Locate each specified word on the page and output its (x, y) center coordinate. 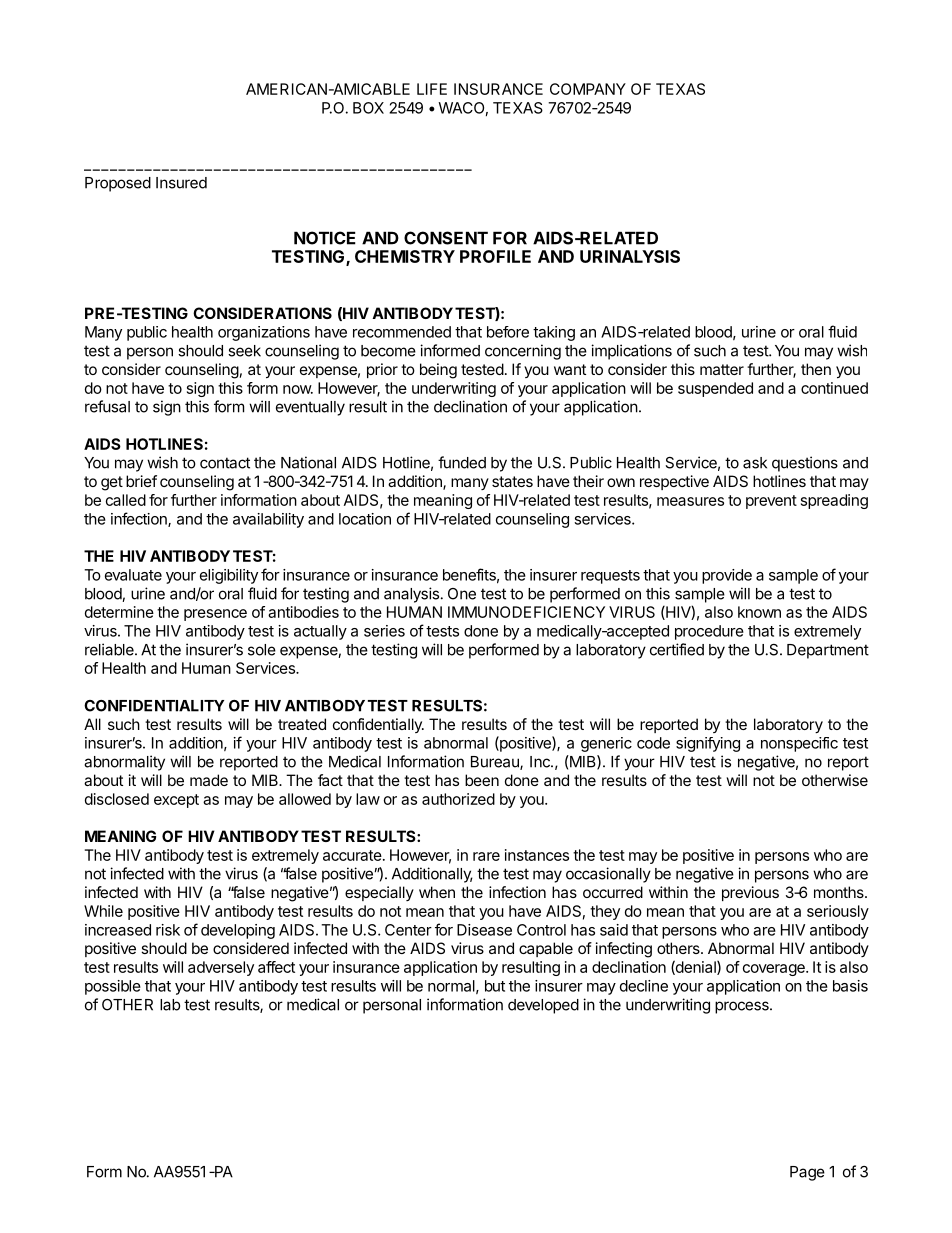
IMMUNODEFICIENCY (526, 612)
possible (113, 987)
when (437, 892)
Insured (181, 183)
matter (722, 369)
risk (168, 930)
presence (215, 615)
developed (543, 1006)
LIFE (432, 89)
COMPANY (588, 89)
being (438, 371)
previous (750, 893)
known (759, 612)
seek (244, 351)
